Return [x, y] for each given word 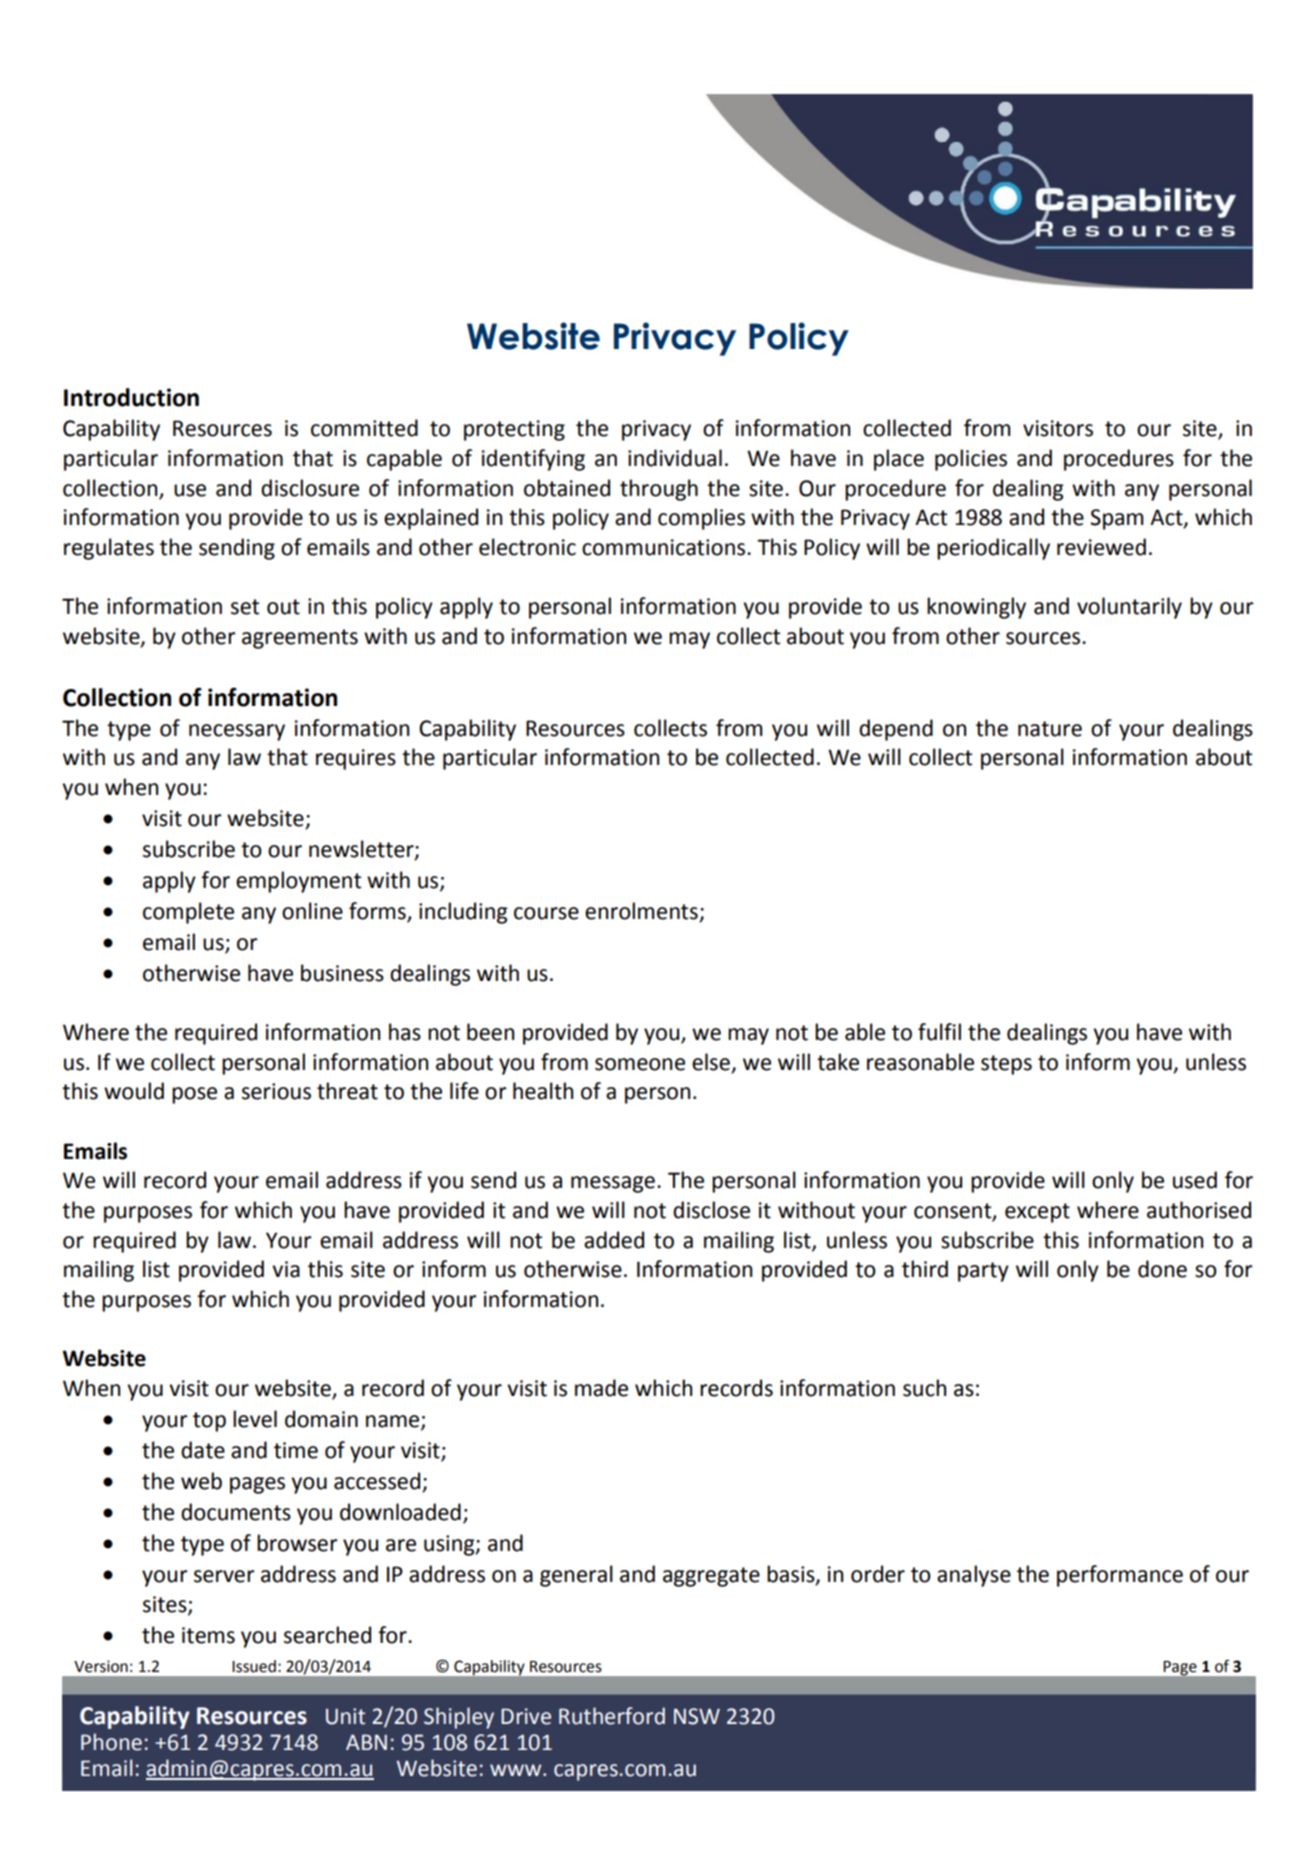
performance [1120, 1576]
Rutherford [612, 1716]
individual [675, 458]
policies [971, 460]
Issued [254, 1666]
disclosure [310, 488]
